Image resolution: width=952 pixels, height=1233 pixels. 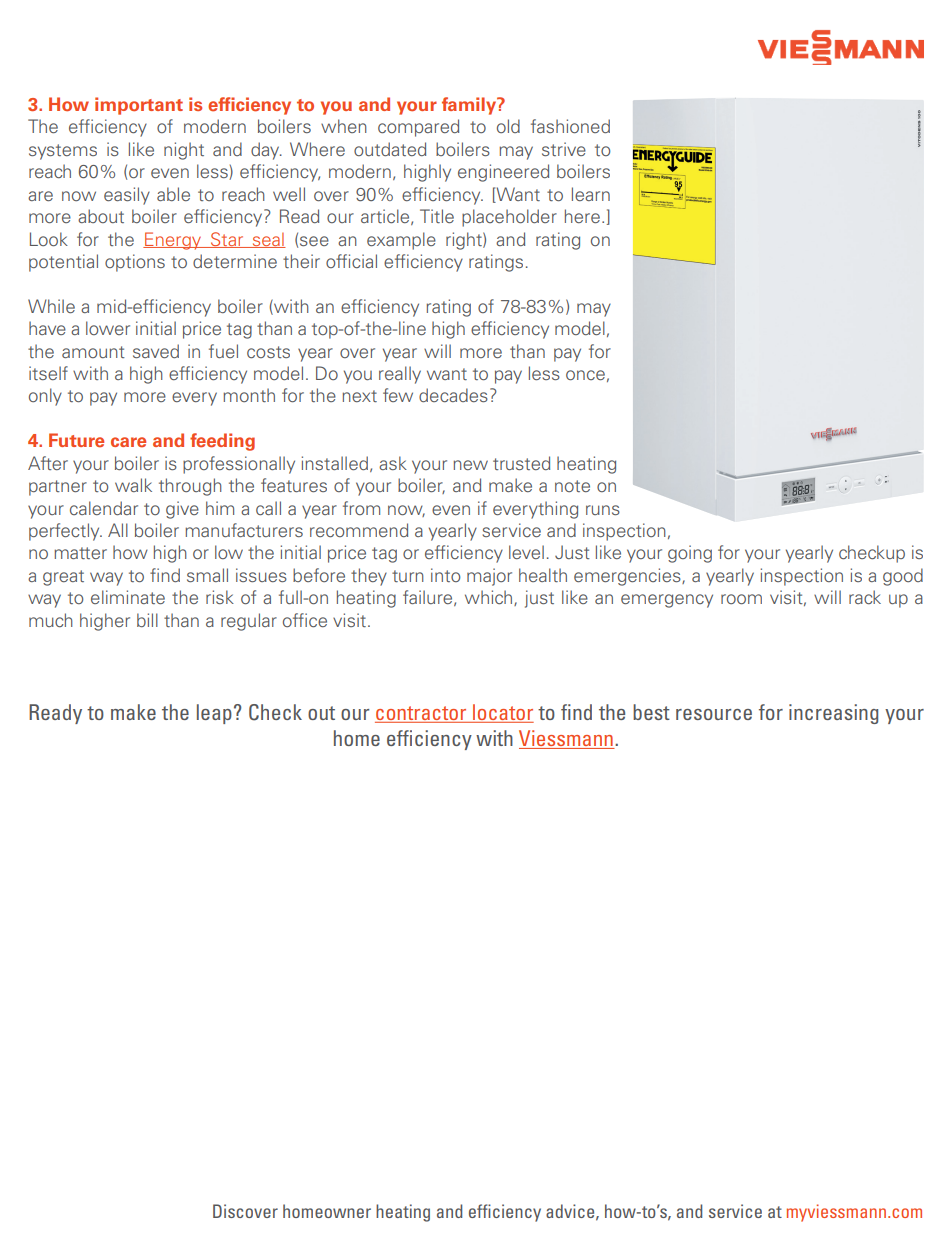 I want to click on fashioned, so click(x=570, y=126).
